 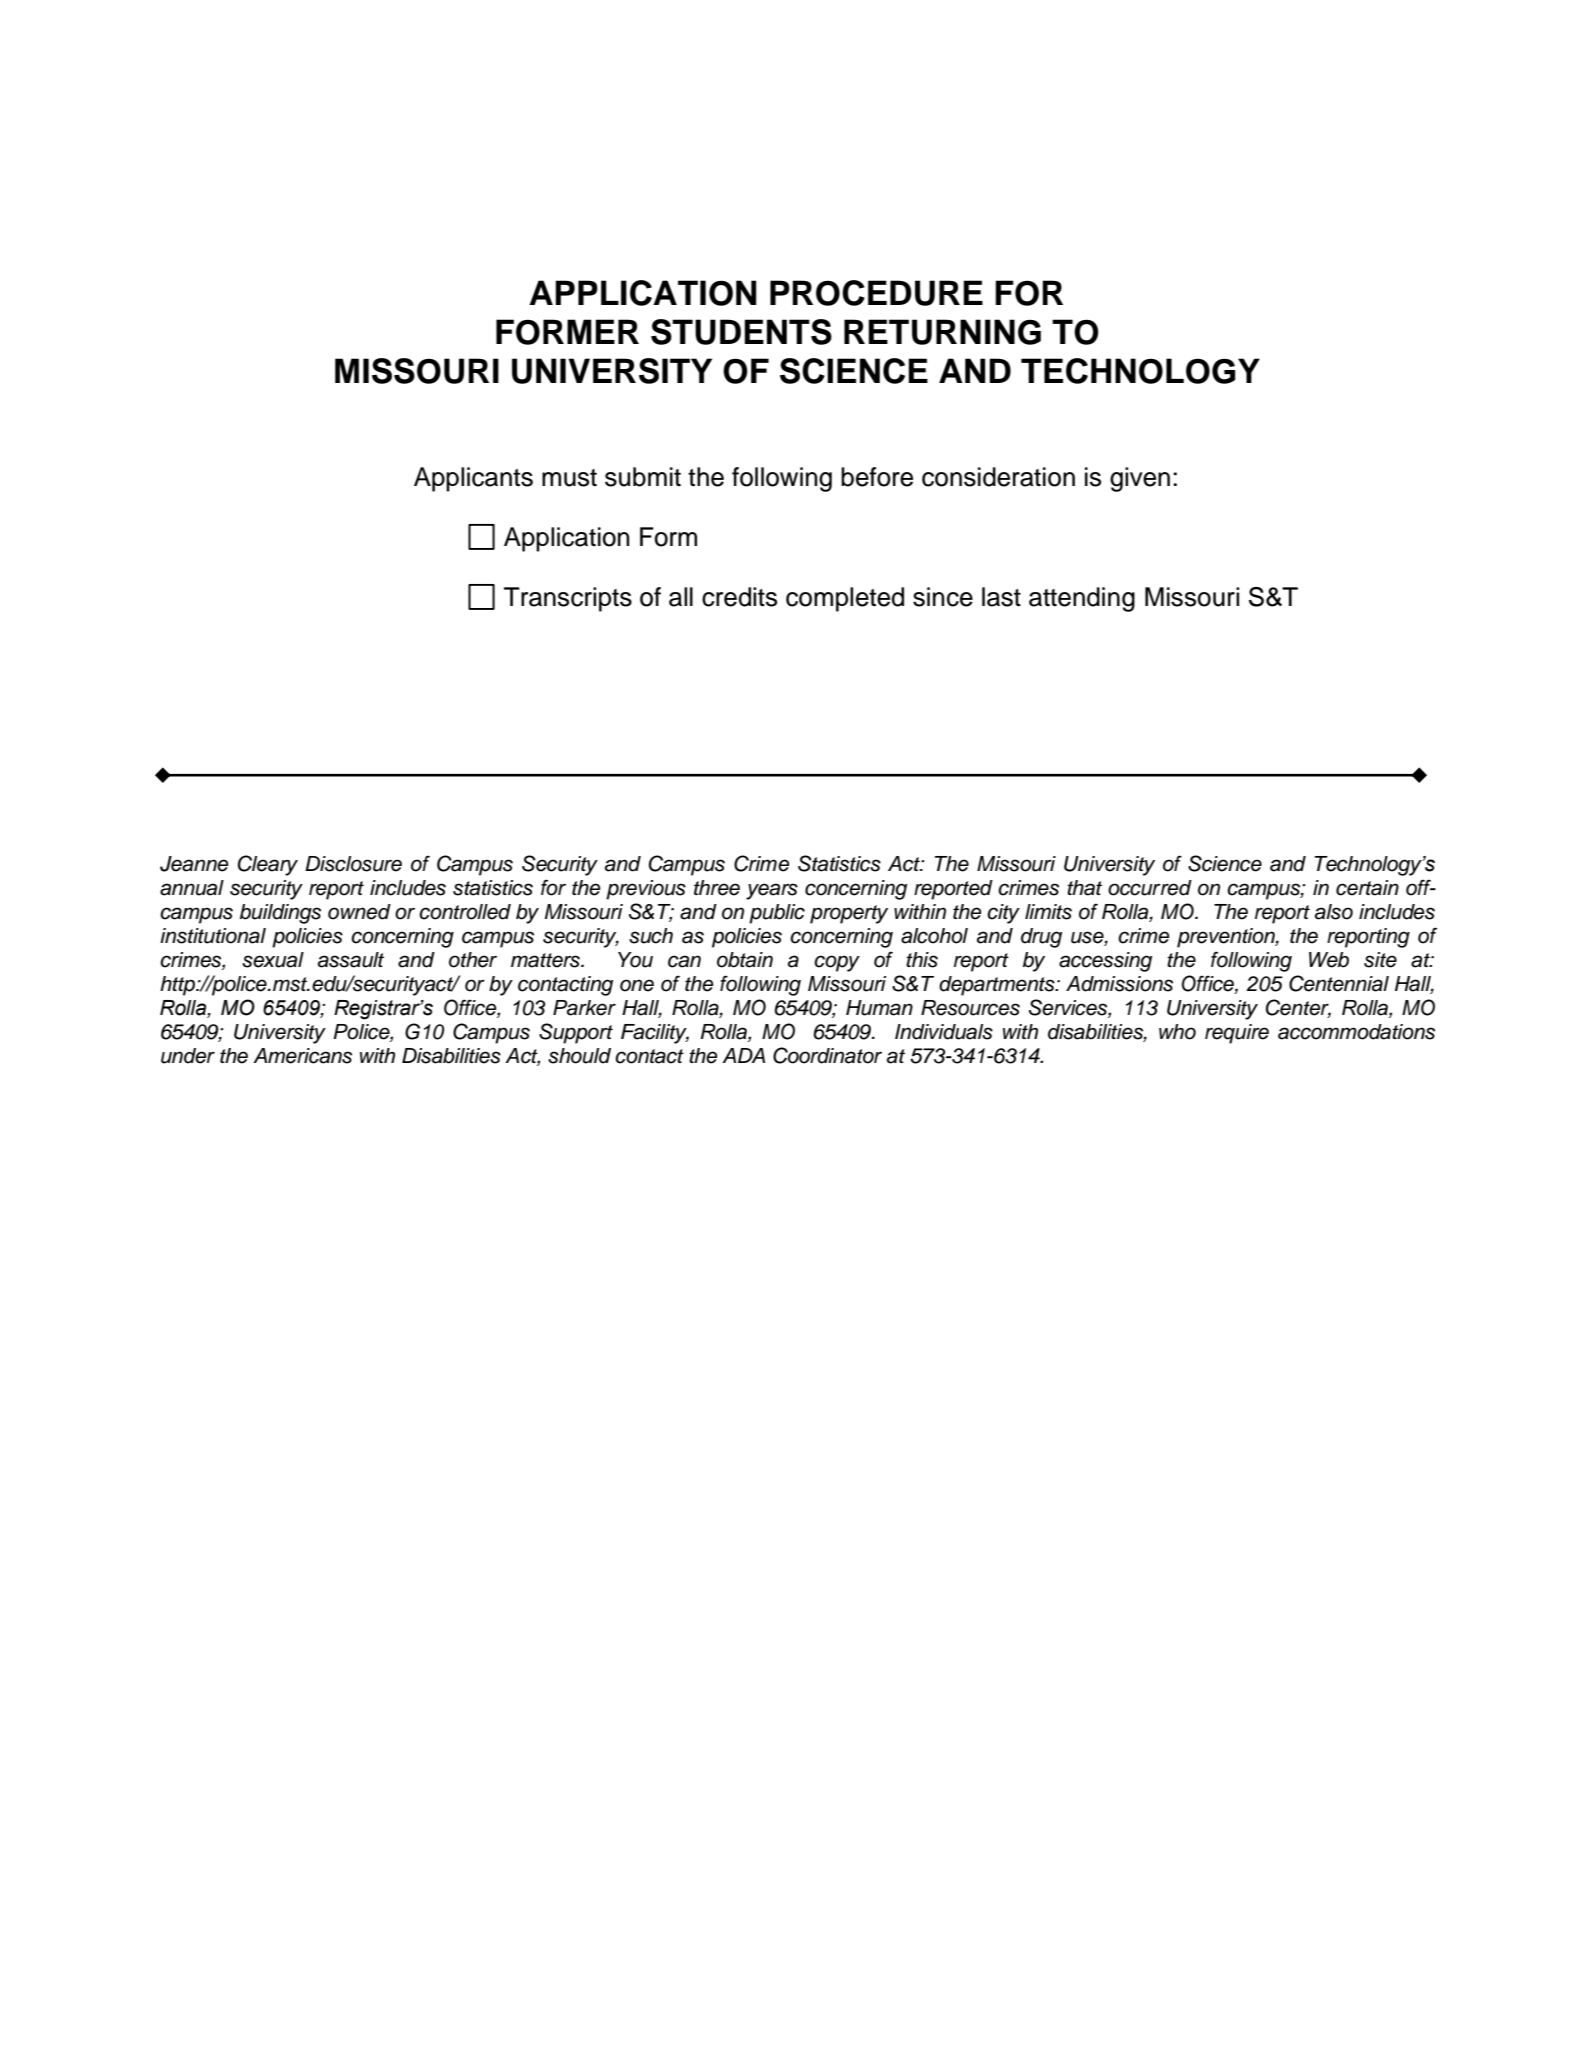 What do you see at coordinates (845, 599) in the image?
I see `completed` at bounding box center [845, 599].
